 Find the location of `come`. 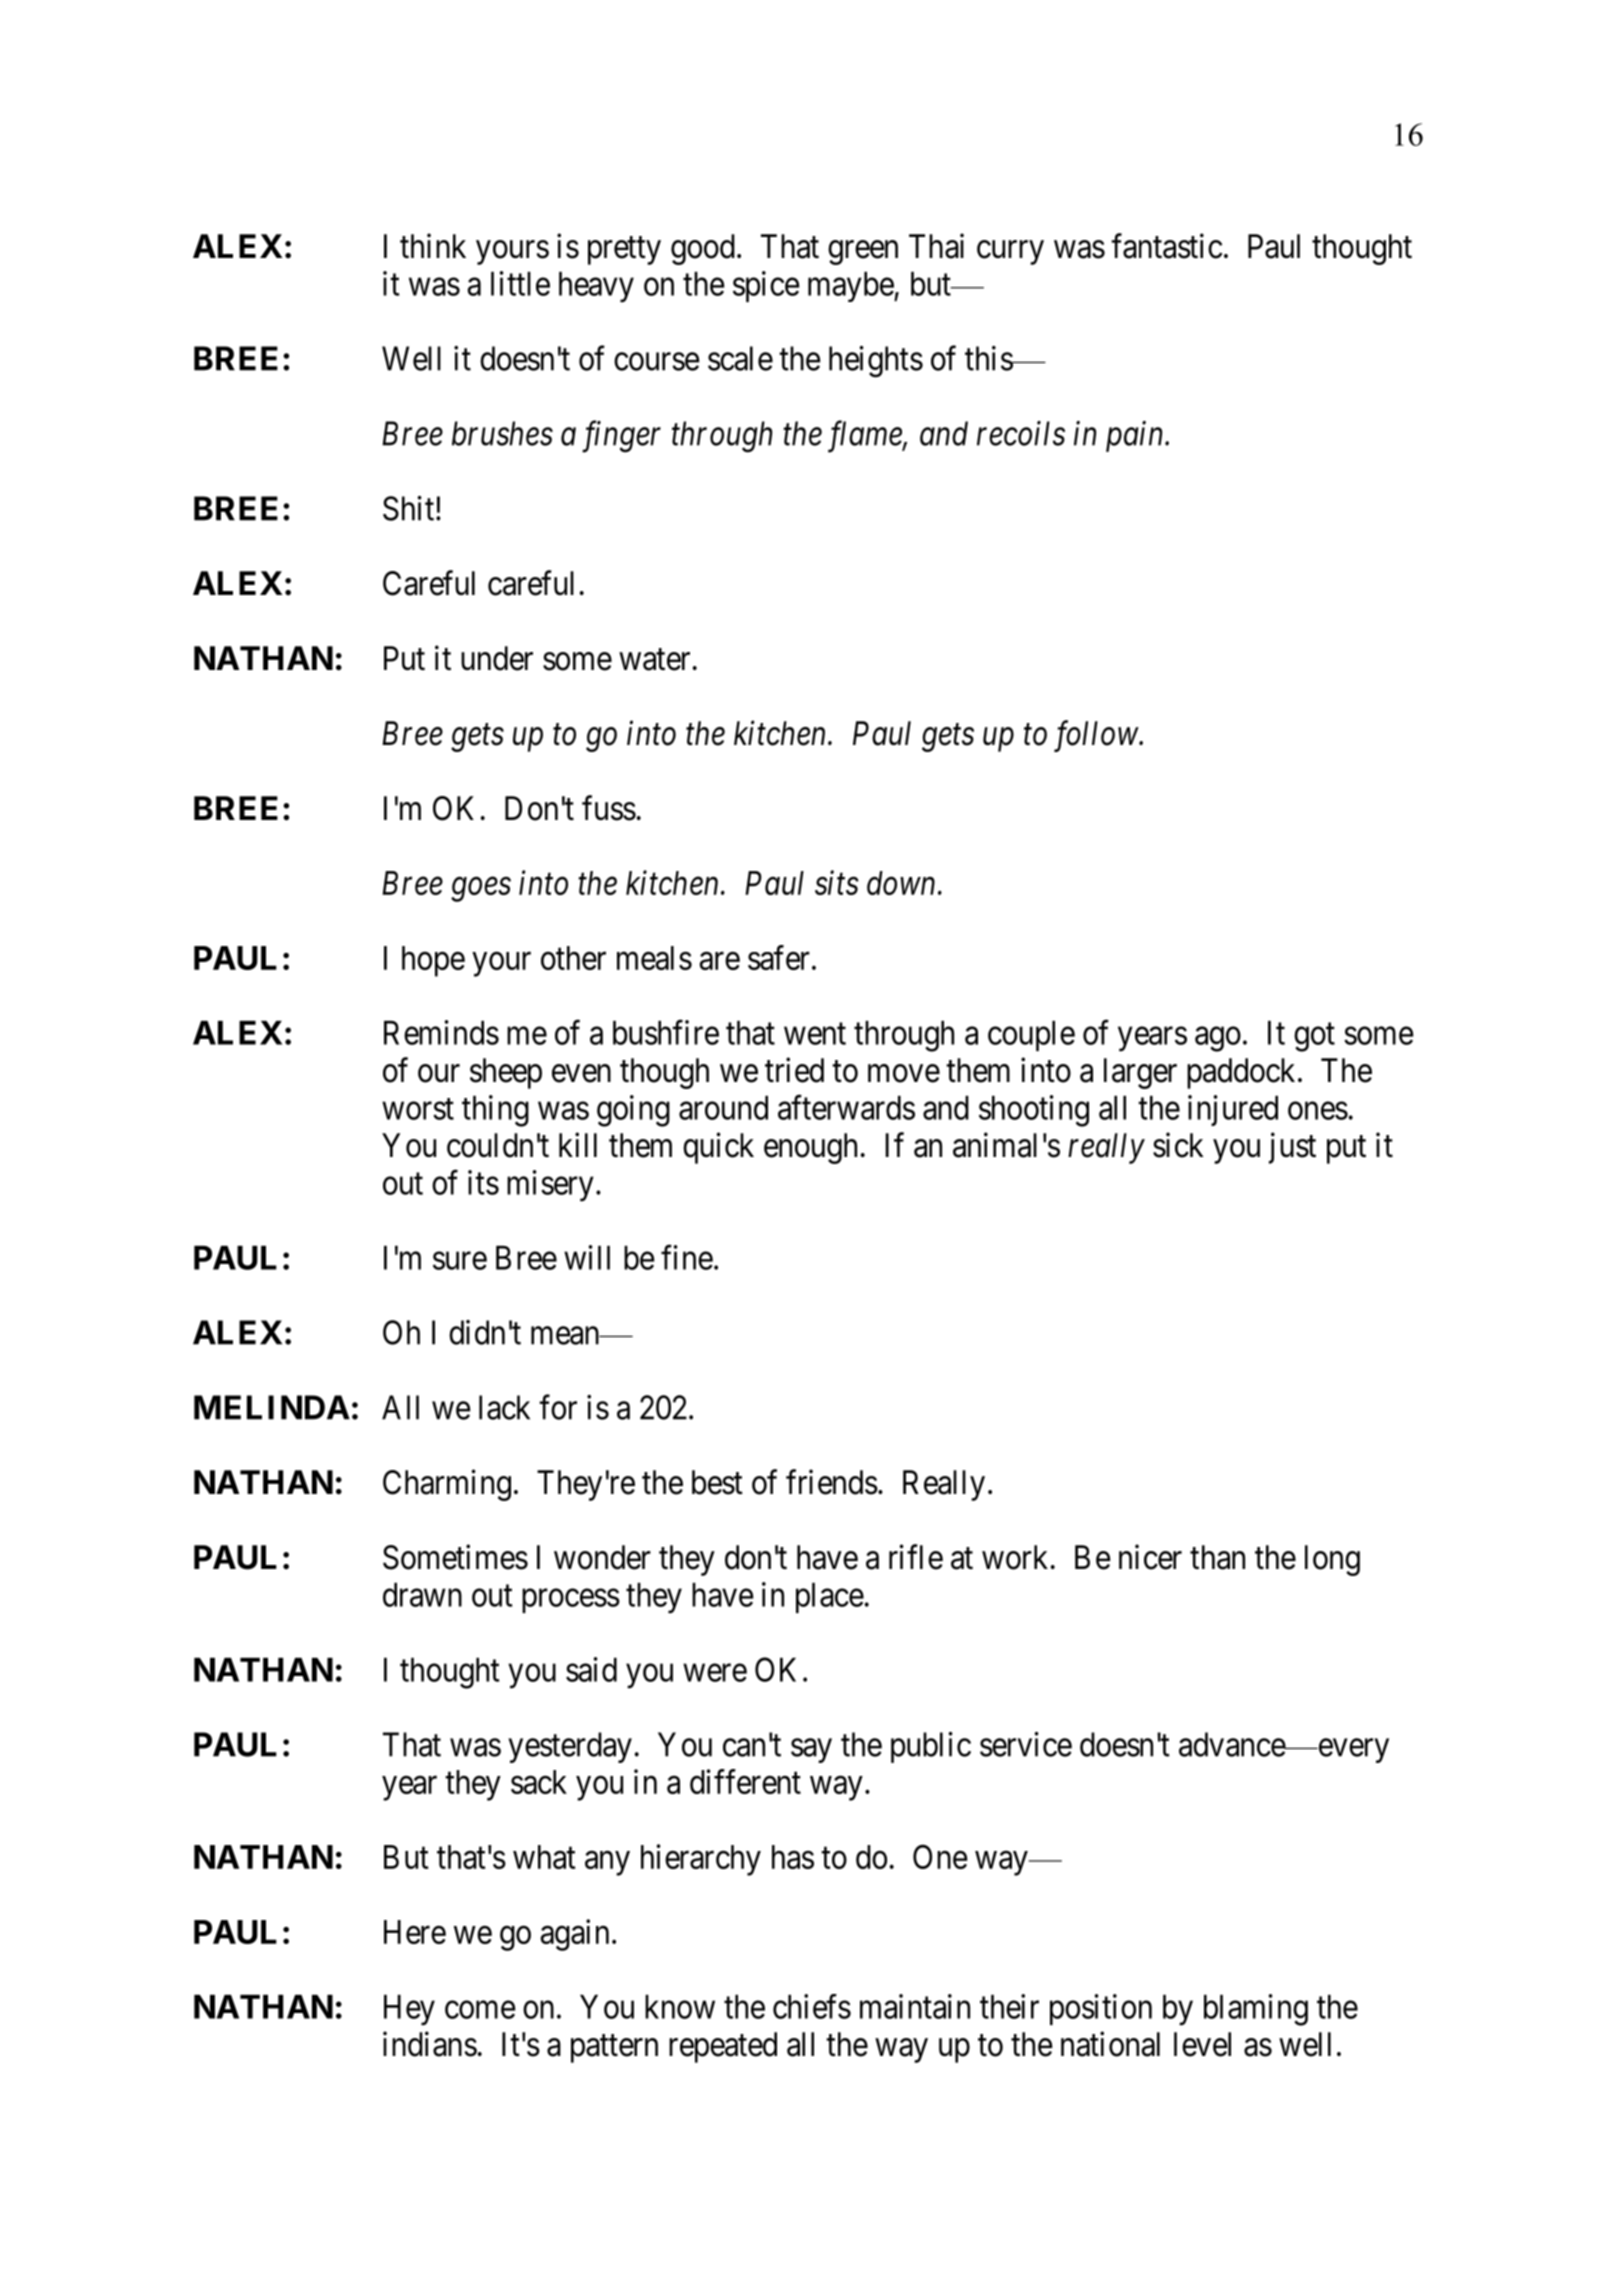

come is located at coordinates (480, 2010).
